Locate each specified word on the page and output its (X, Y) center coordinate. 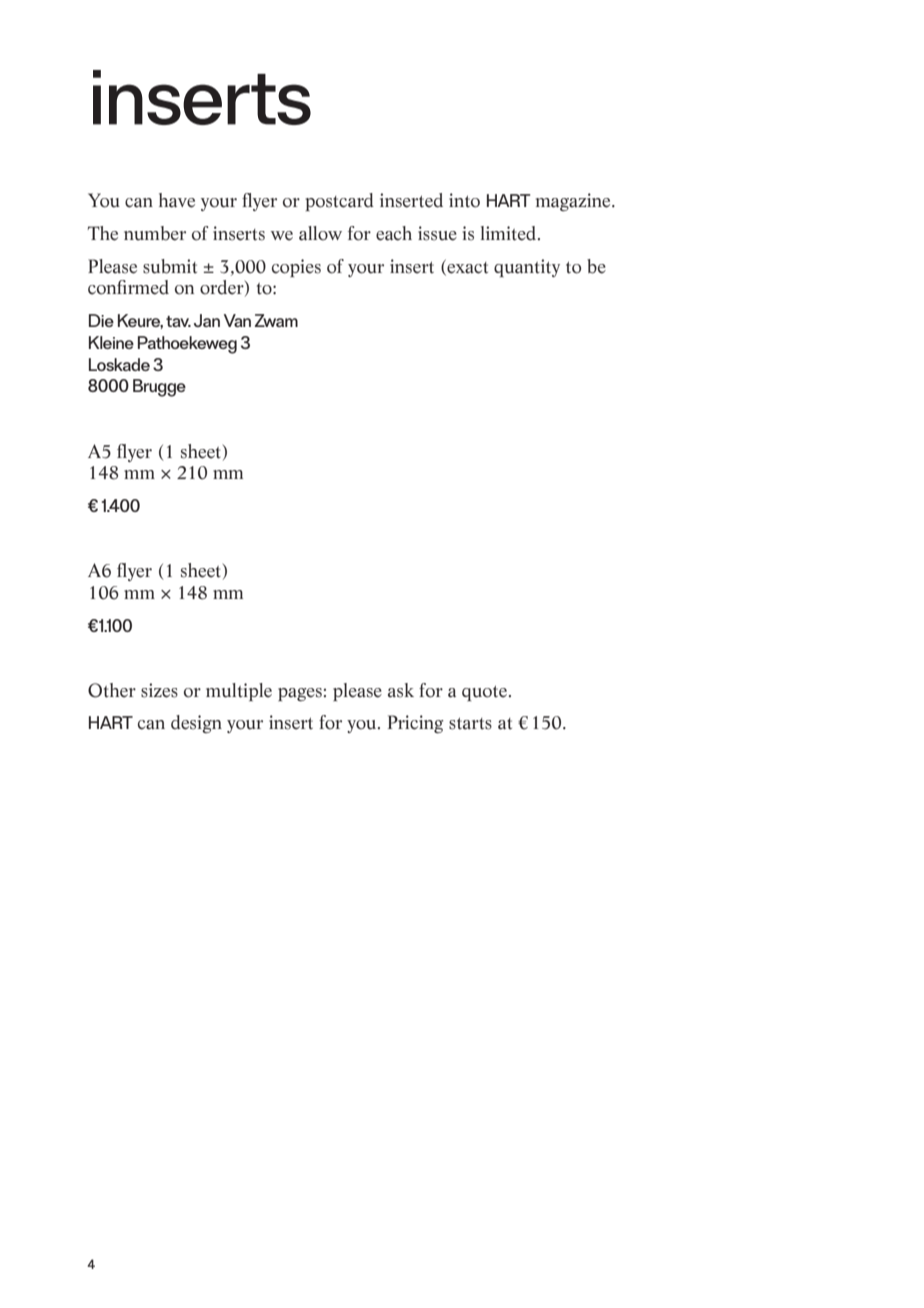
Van (237, 320)
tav (178, 321)
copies (296, 268)
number (155, 233)
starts (470, 723)
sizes (159, 690)
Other (112, 690)
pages (300, 694)
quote (486, 693)
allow (320, 233)
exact (466, 267)
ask (401, 690)
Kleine (111, 342)
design (196, 724)
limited (508, 233)
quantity (527, 268)
